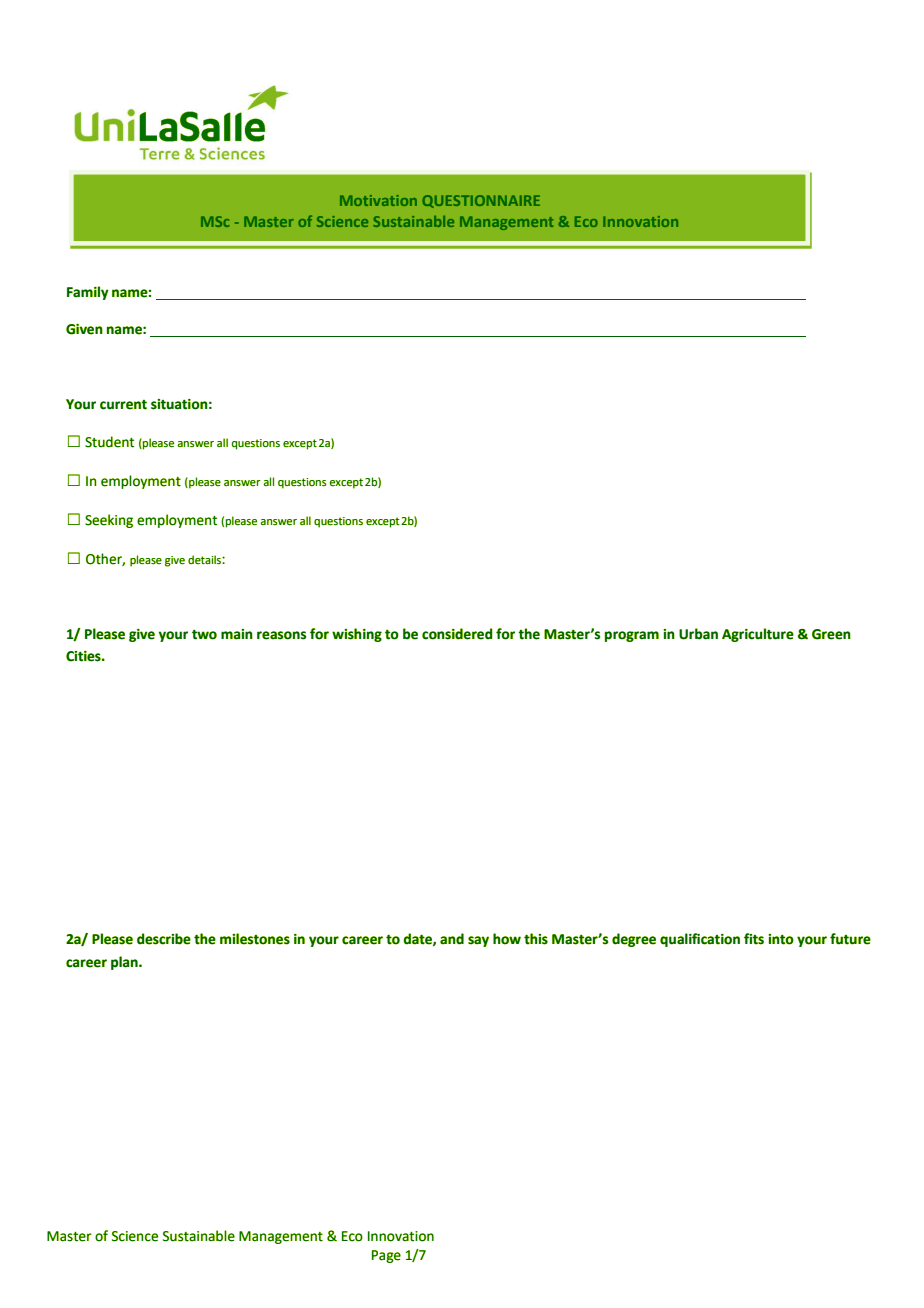 The height and width of the screenshot is (1308, 924). I want to click on say, so click(478, 941).
